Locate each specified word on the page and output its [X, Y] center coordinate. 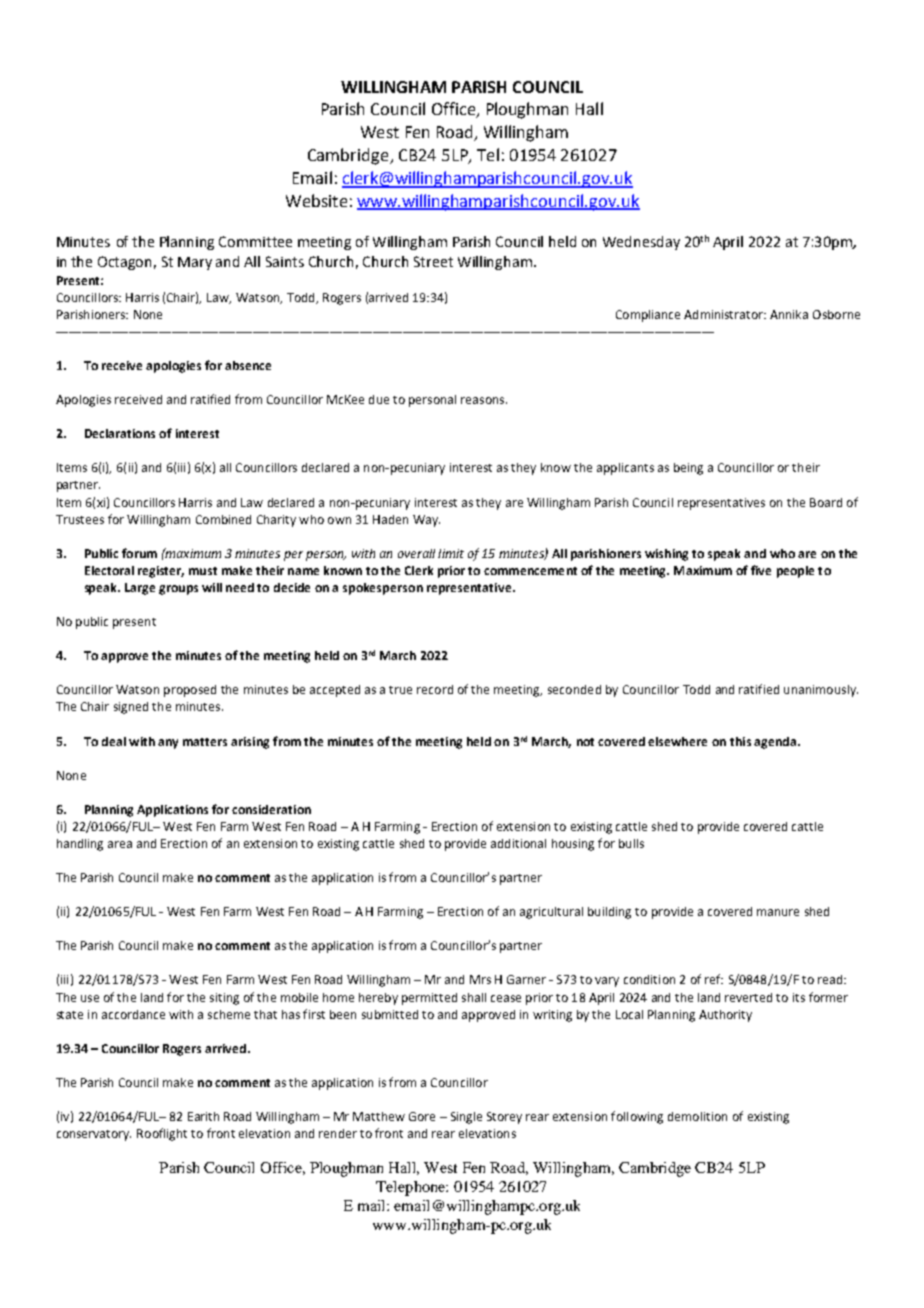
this [740, 741]
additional [518, 843]
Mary [195, 263]
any [168, 744]
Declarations [120, 433]
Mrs [480, 979]
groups [178, 590]
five [761, 570]
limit [451, 553]
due [379, 399]
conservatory [94, 1135]
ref [714, 979]
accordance [133, 1014]
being [688, 469]
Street [433, 261]
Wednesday [641, 243]
